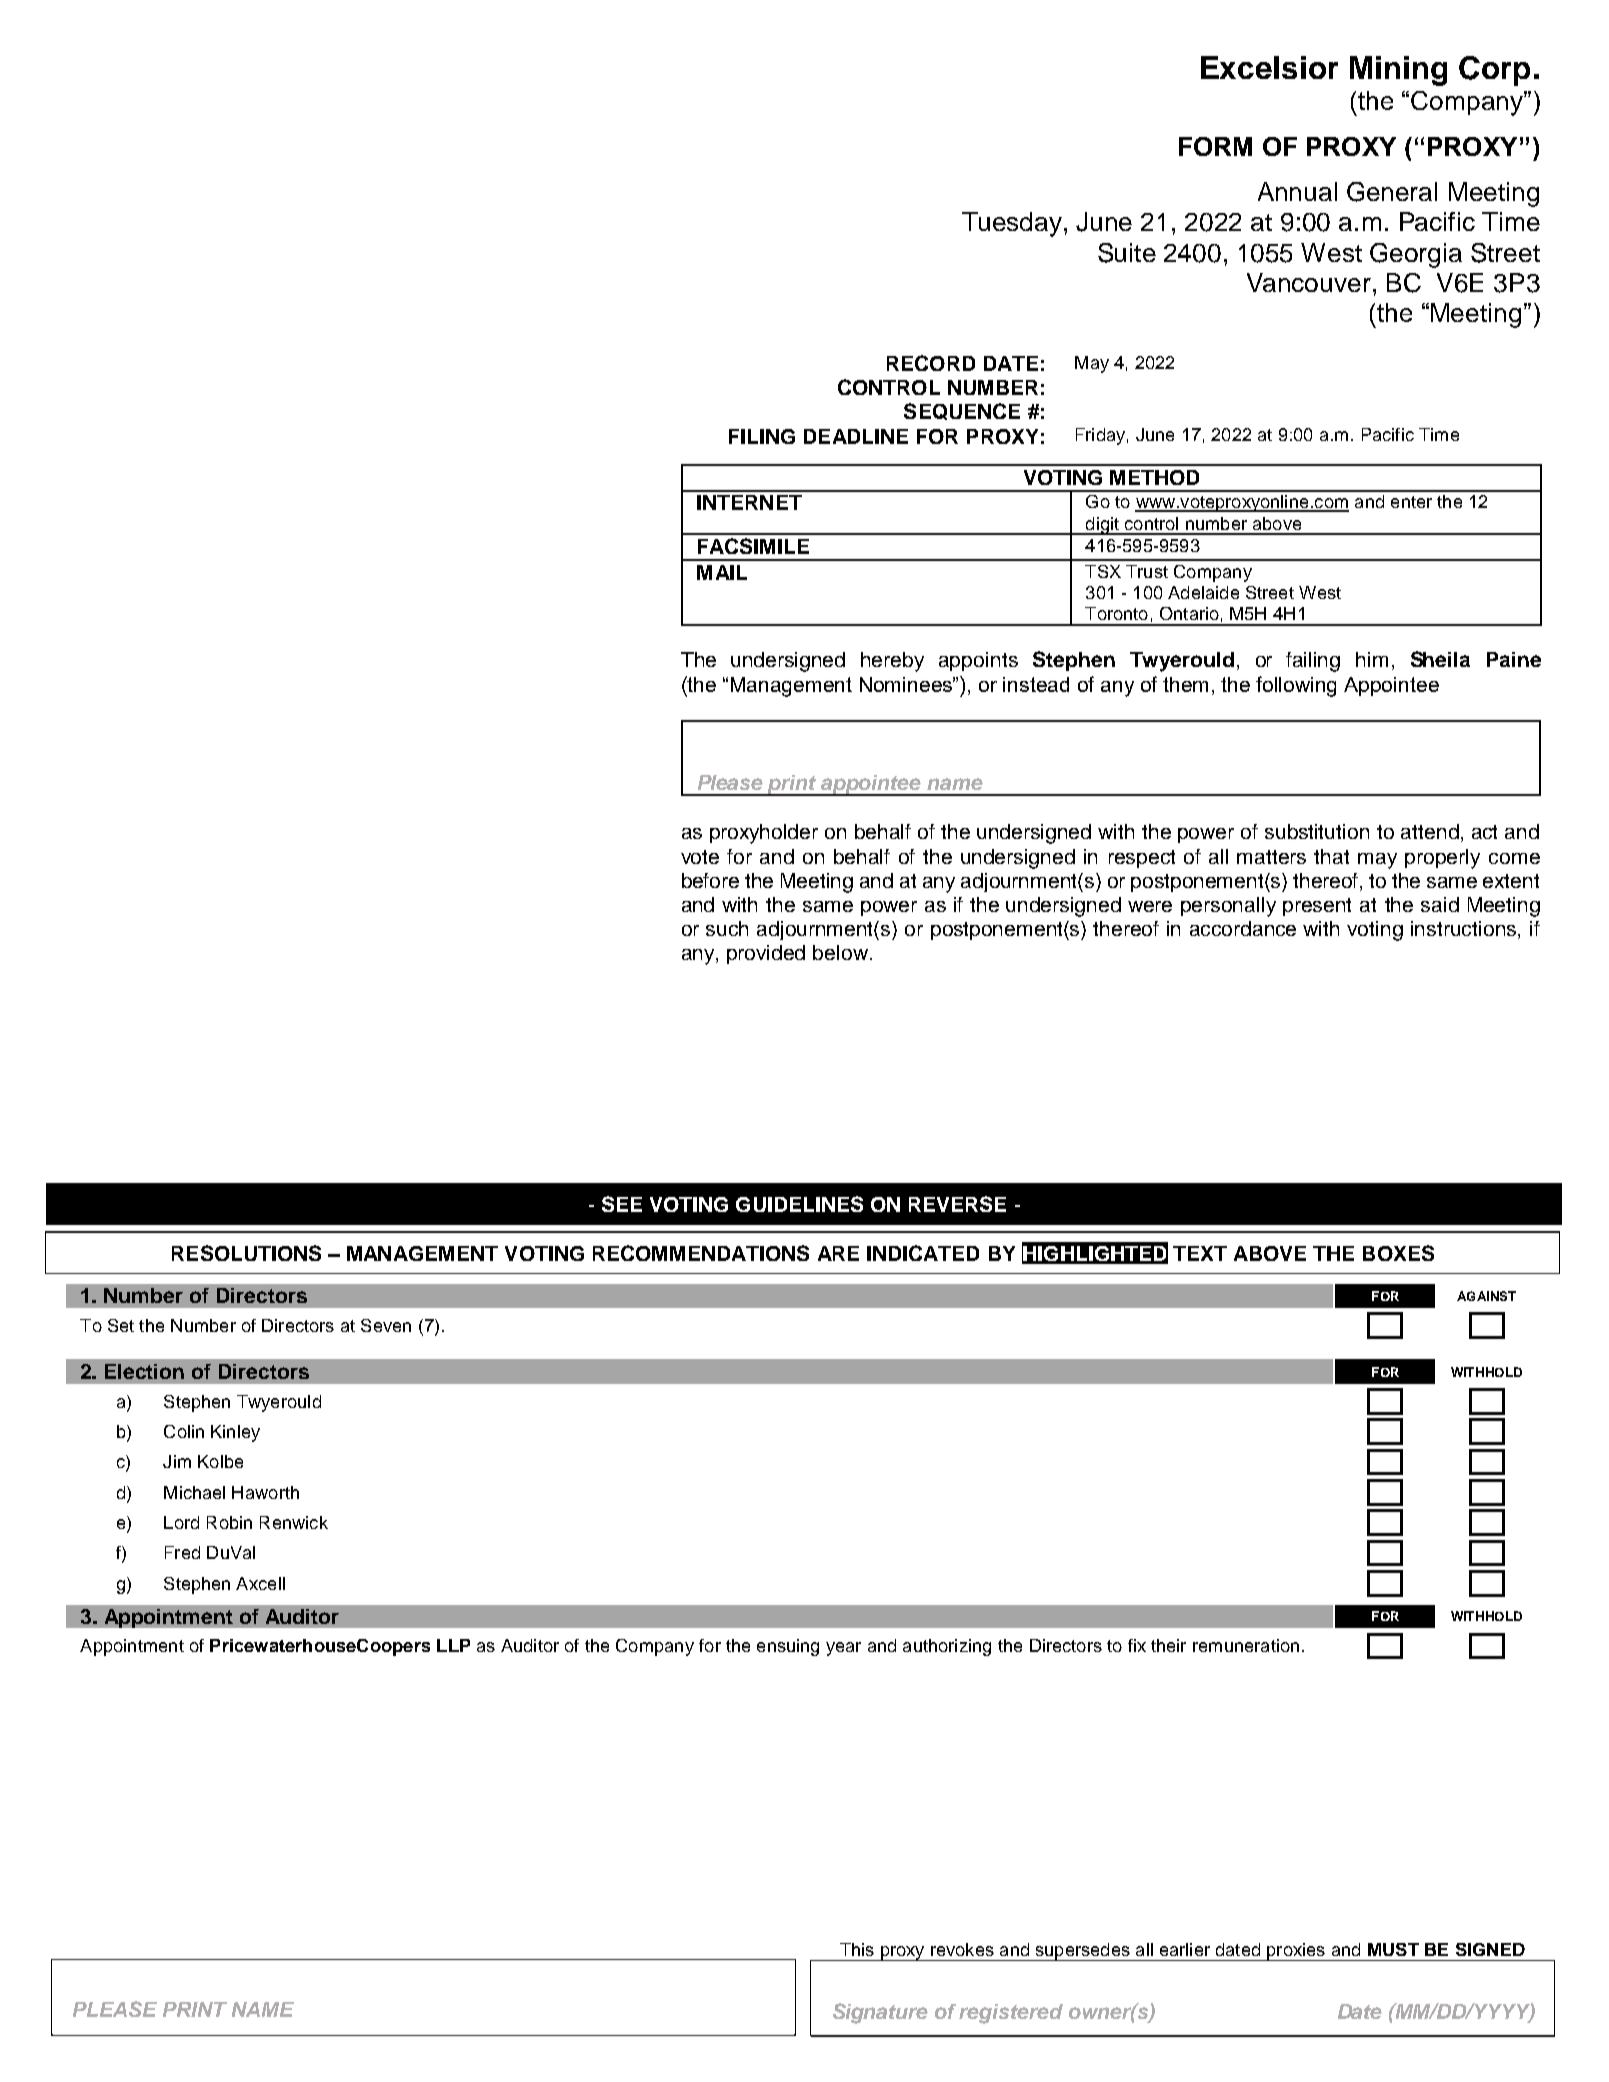  I want to click on RESOLUTIONS, so click(246, 1253).
